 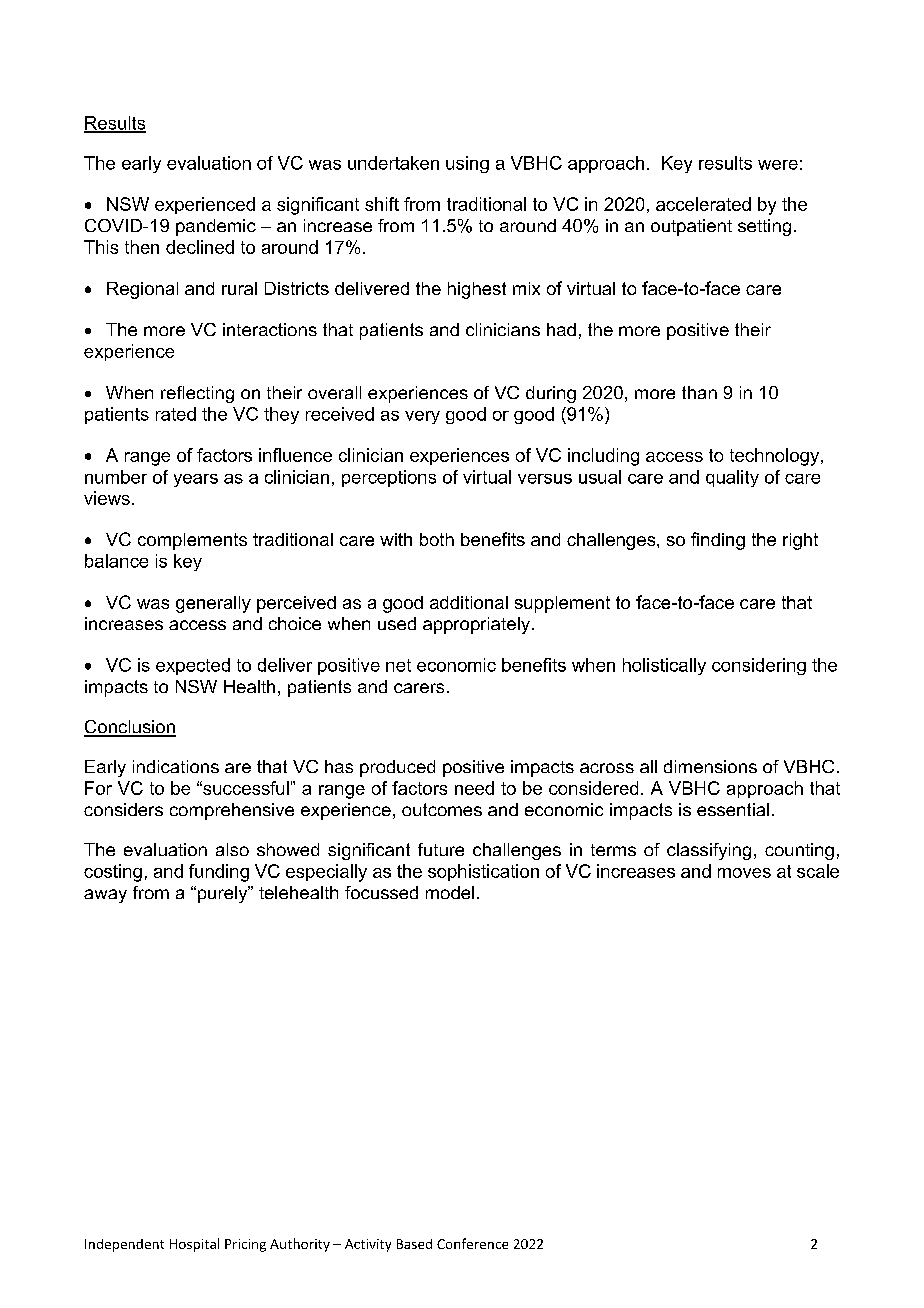 What do you see at coordinates (193, 666) in the screenshot?
I see `expected` at bounding box center [193, 666].
